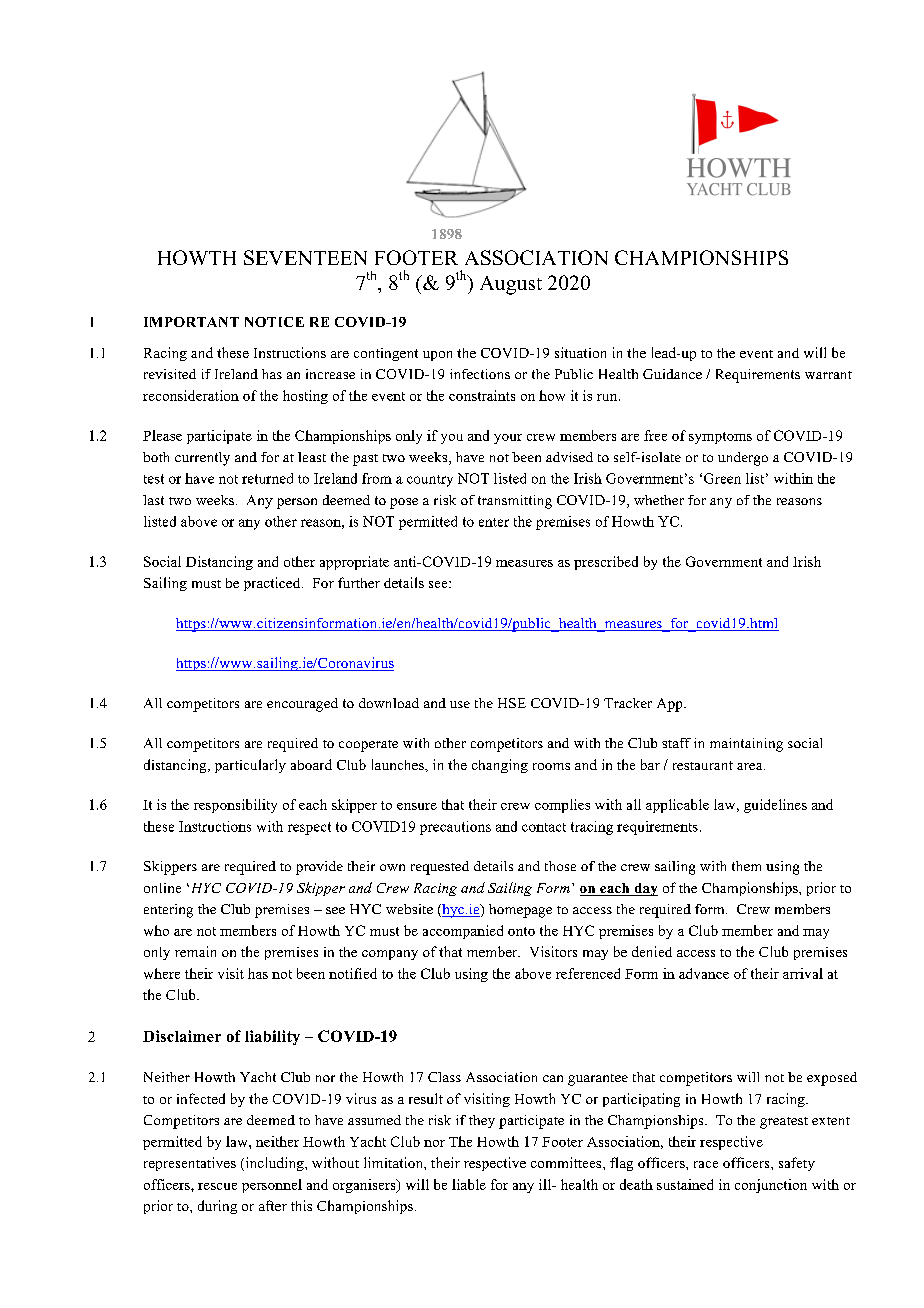 The height and width of the page is (1308, 924). Describe the element at coordinates (469, 1184) in the page. I see `liable` at that location.
